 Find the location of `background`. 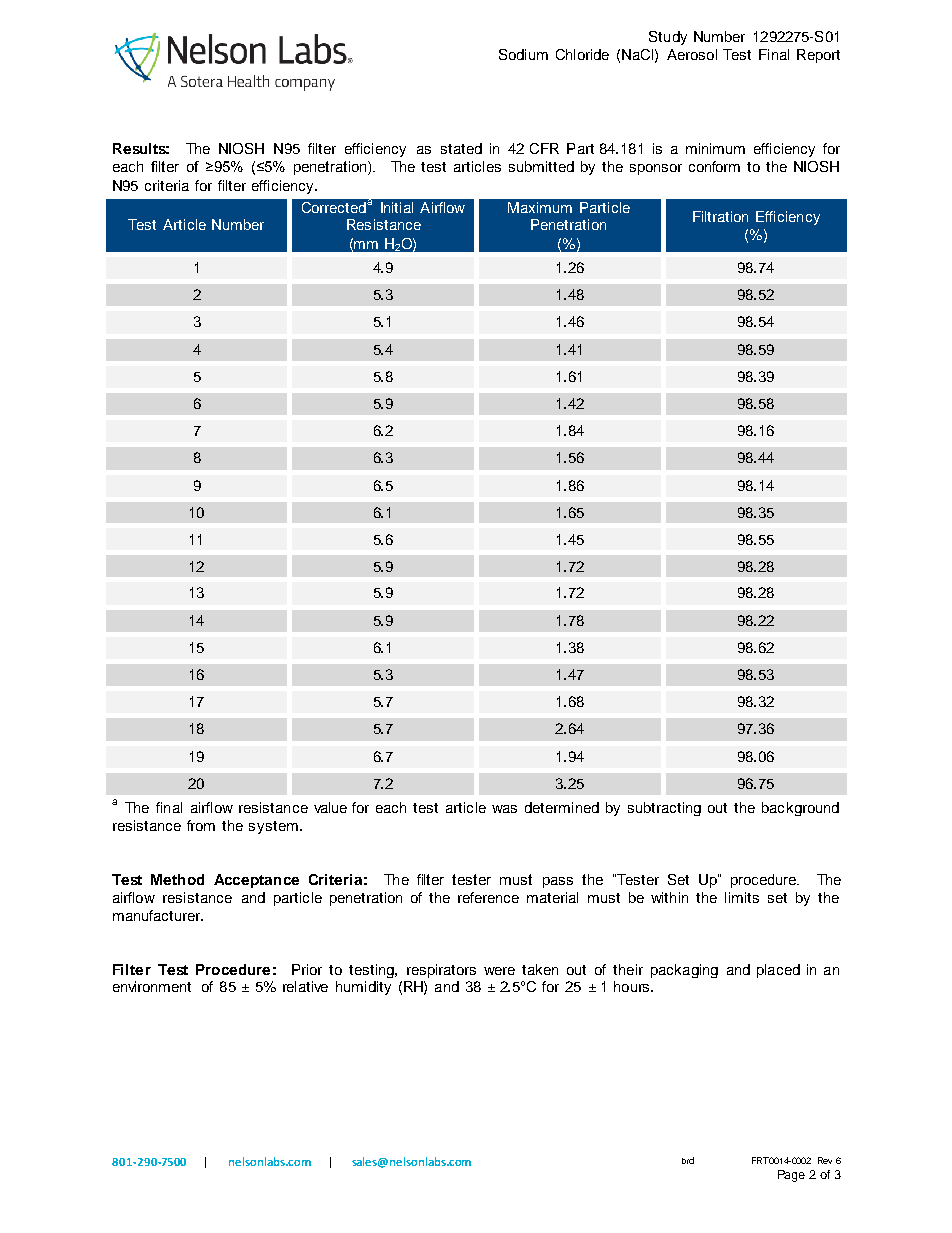

background is located at coordinates (800, 809).
